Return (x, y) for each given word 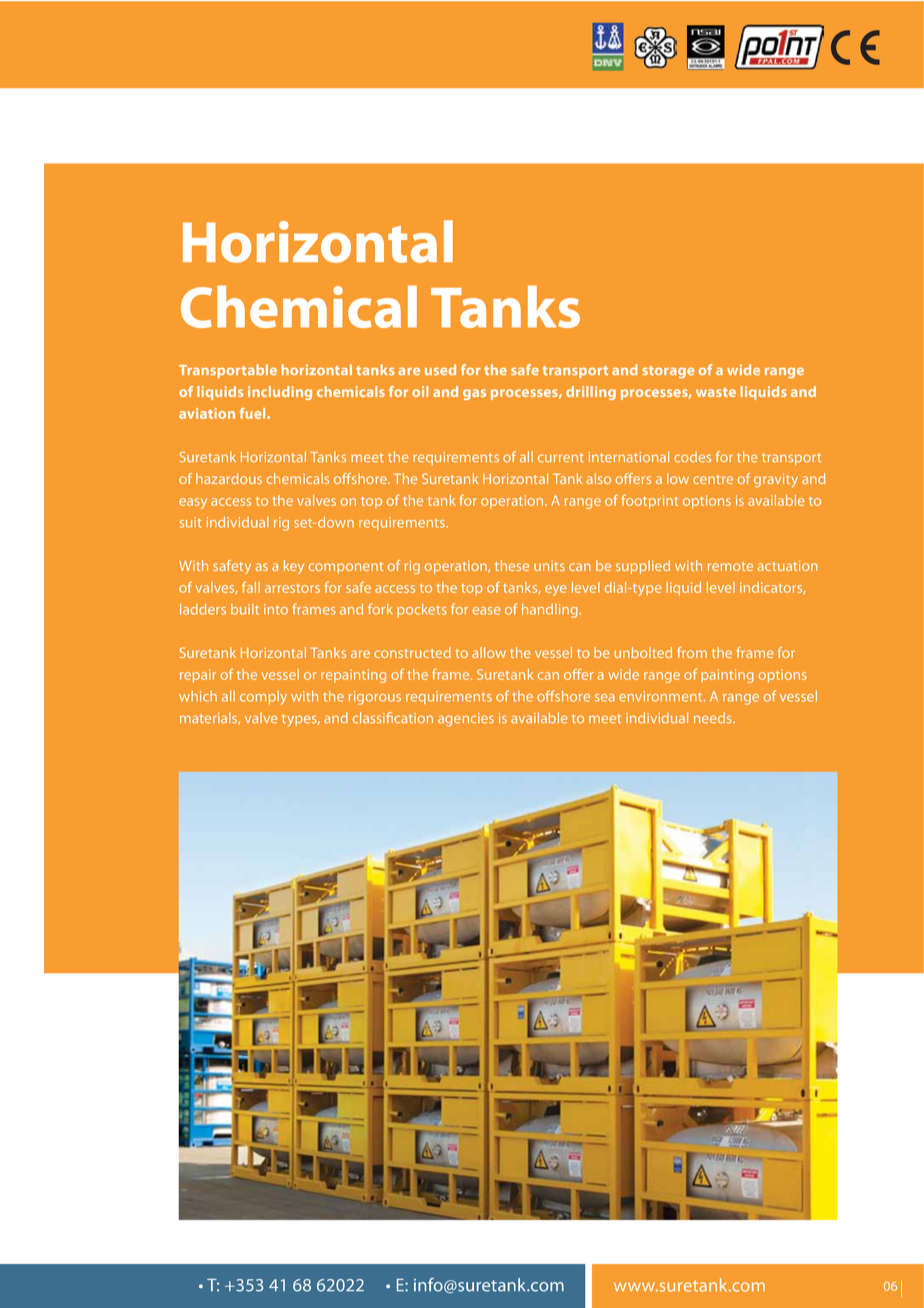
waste (716, 392)
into (276, 609)
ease (487, 611)
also (598, 478)
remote (730, 566)
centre (713, 479)
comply (263, 698)
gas (474, 394)
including (280, 393)
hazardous (229, 478)
